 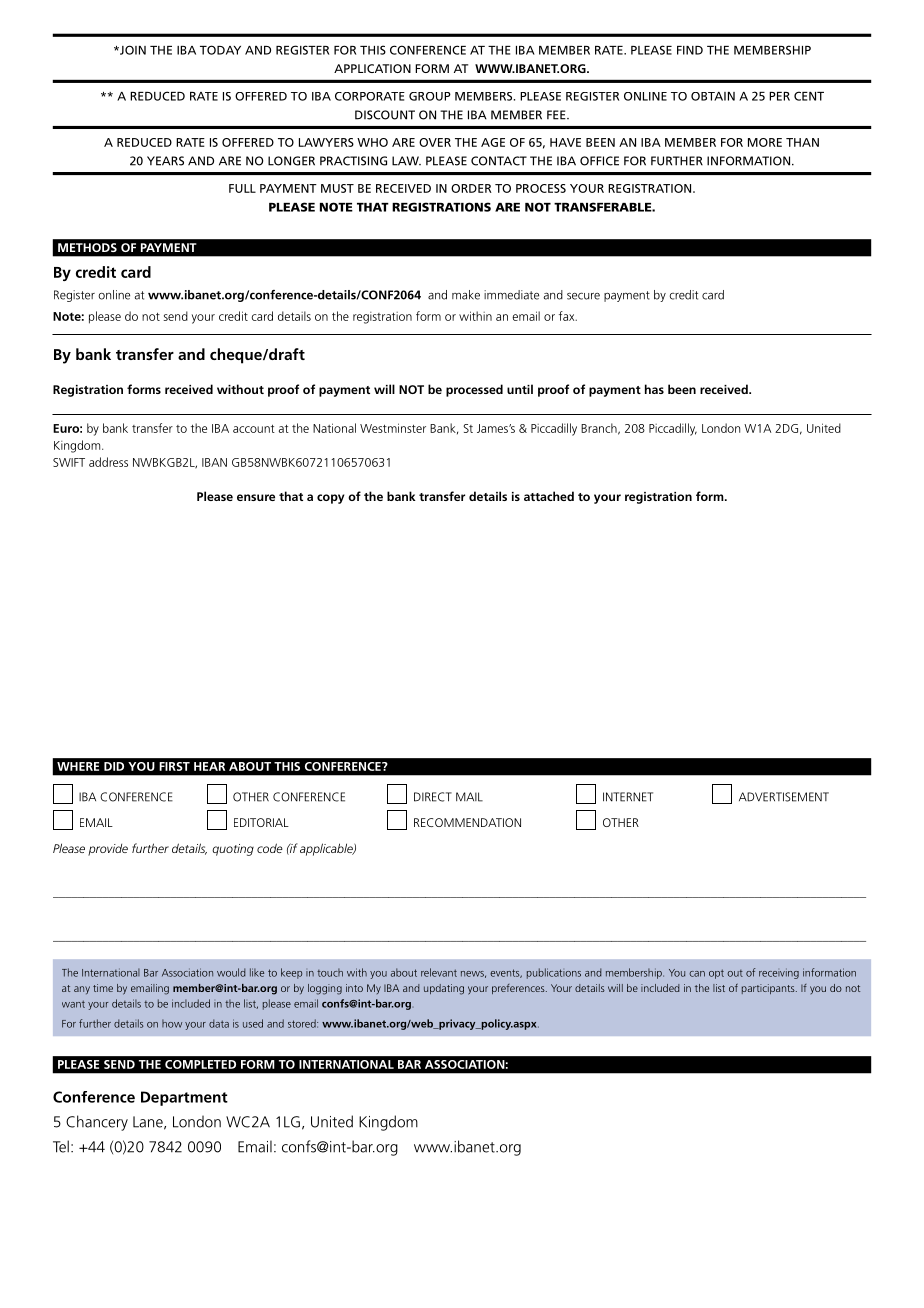 What do you see at coordinates (549, 496) in the screenshot?
I see `attached` at bounding box center [549, 496].
